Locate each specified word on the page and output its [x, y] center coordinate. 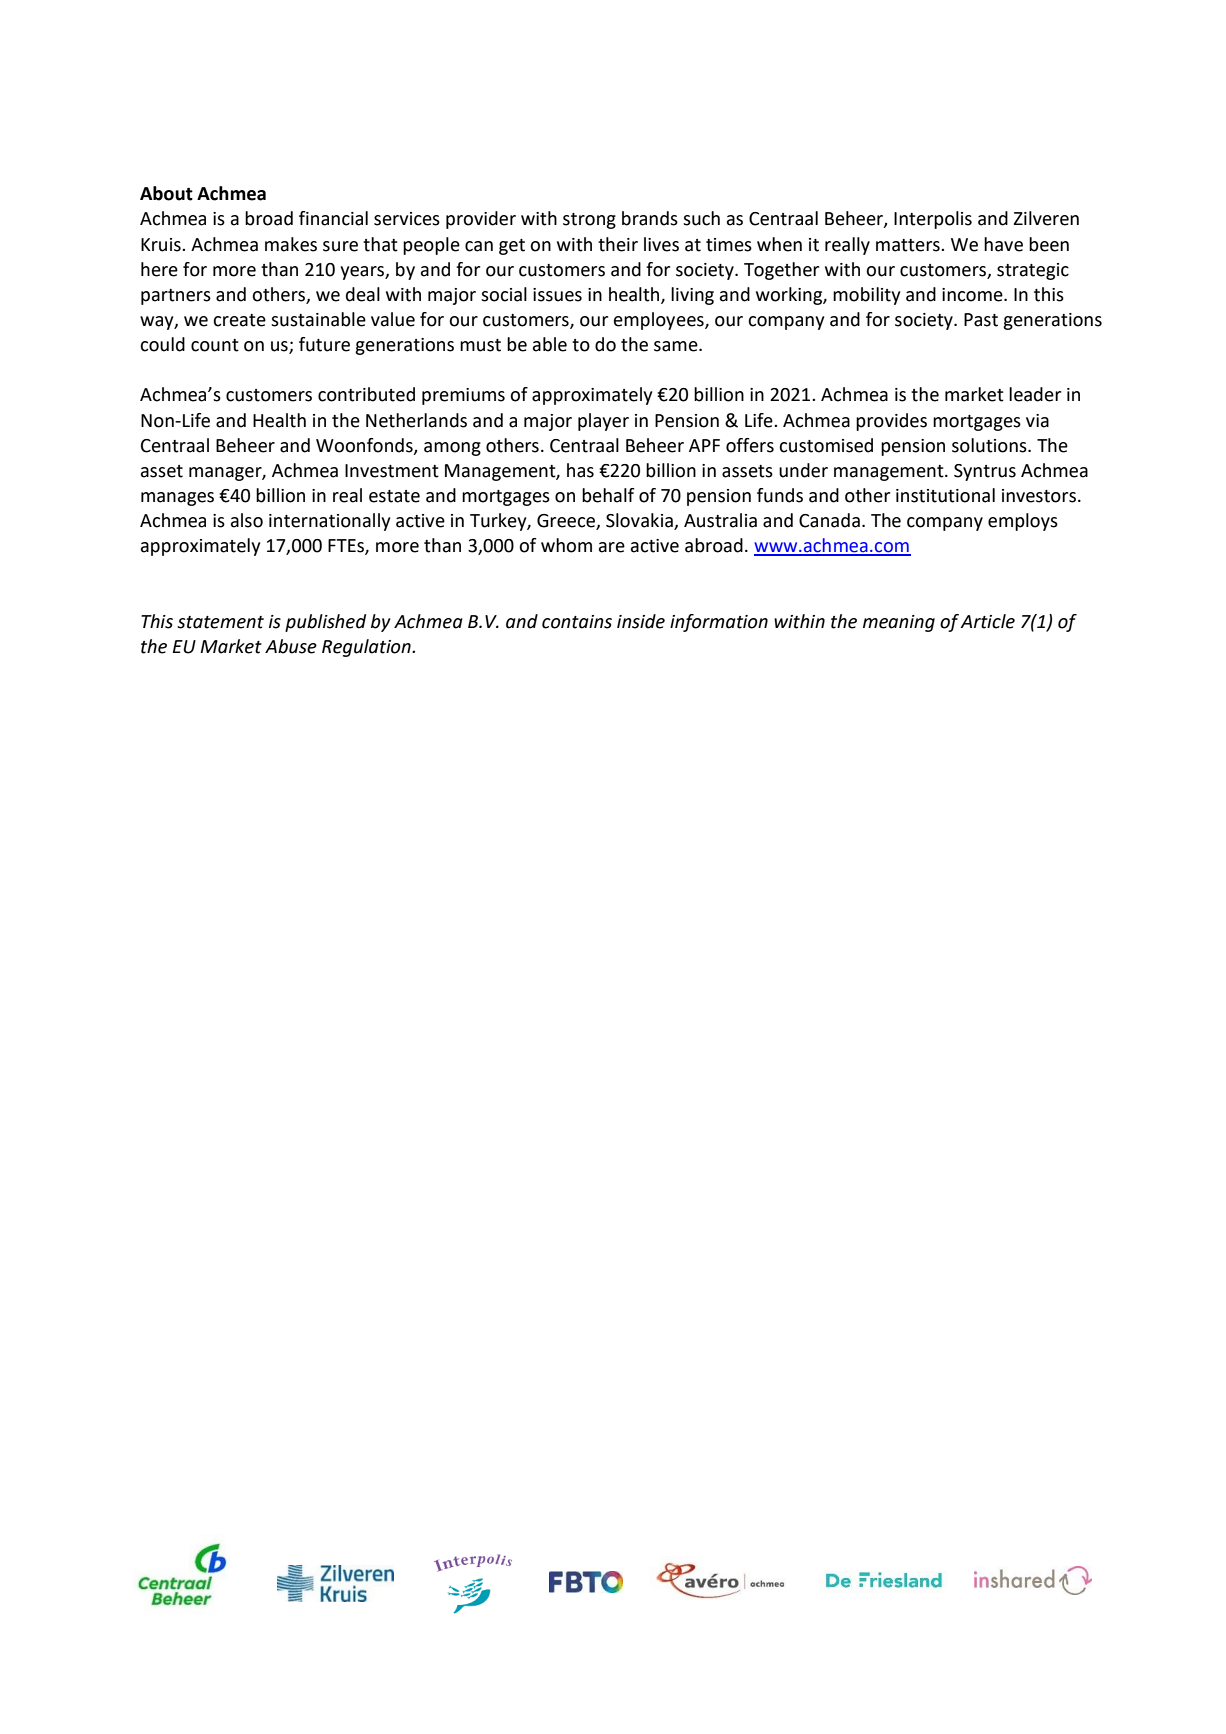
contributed [366, 394]
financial [333, 218]
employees [660, 321]
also [247, 520]
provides [891, 422]
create [239, 320]
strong [589, 221]
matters [909, 245]
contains [577, 622]
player [603, 422]
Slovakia [640, 521]
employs [1023, 522]
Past [981, 320]
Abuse [291, 646]
